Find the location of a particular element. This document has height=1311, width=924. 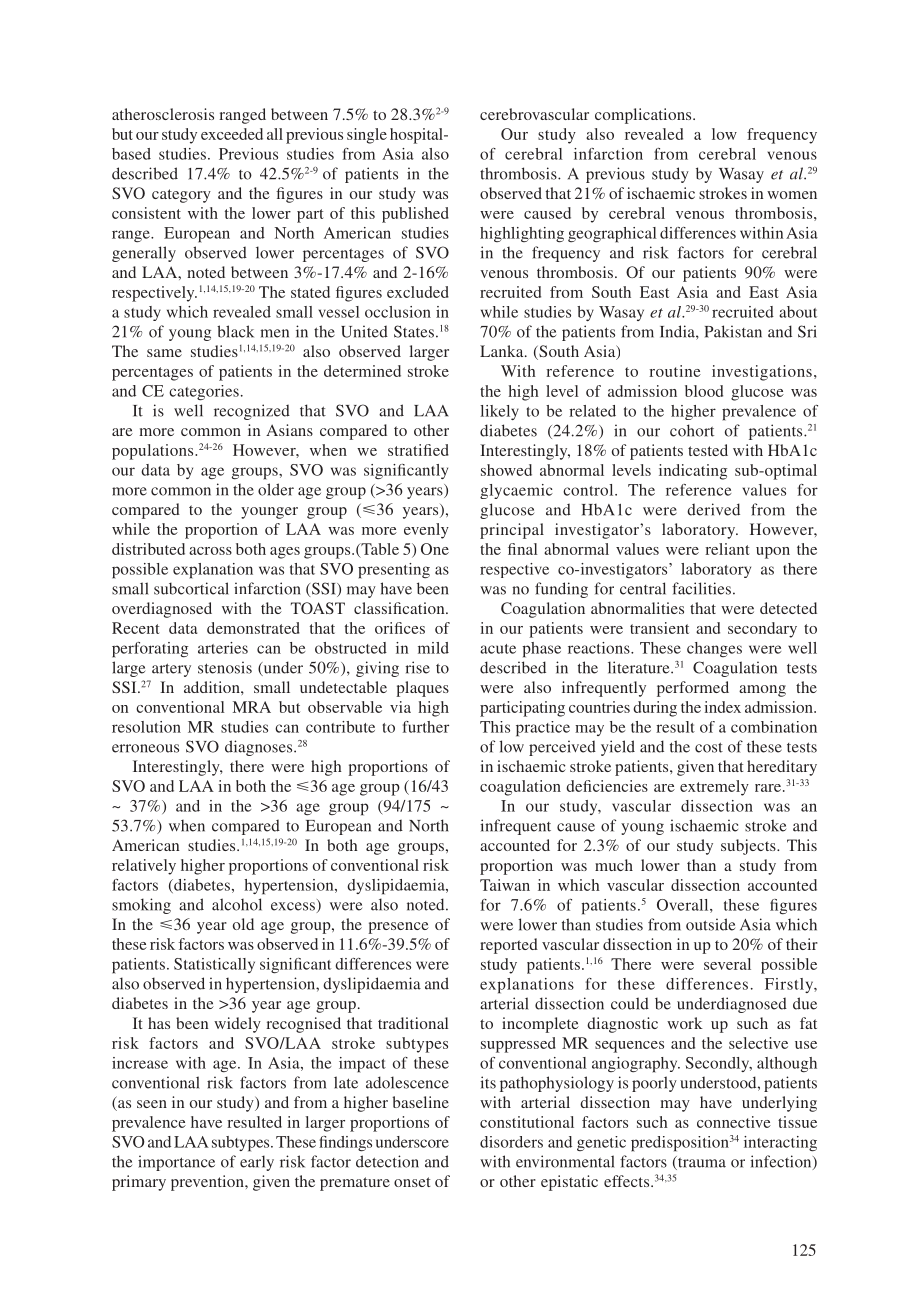

relatively is located at coordinates (144, 867).
